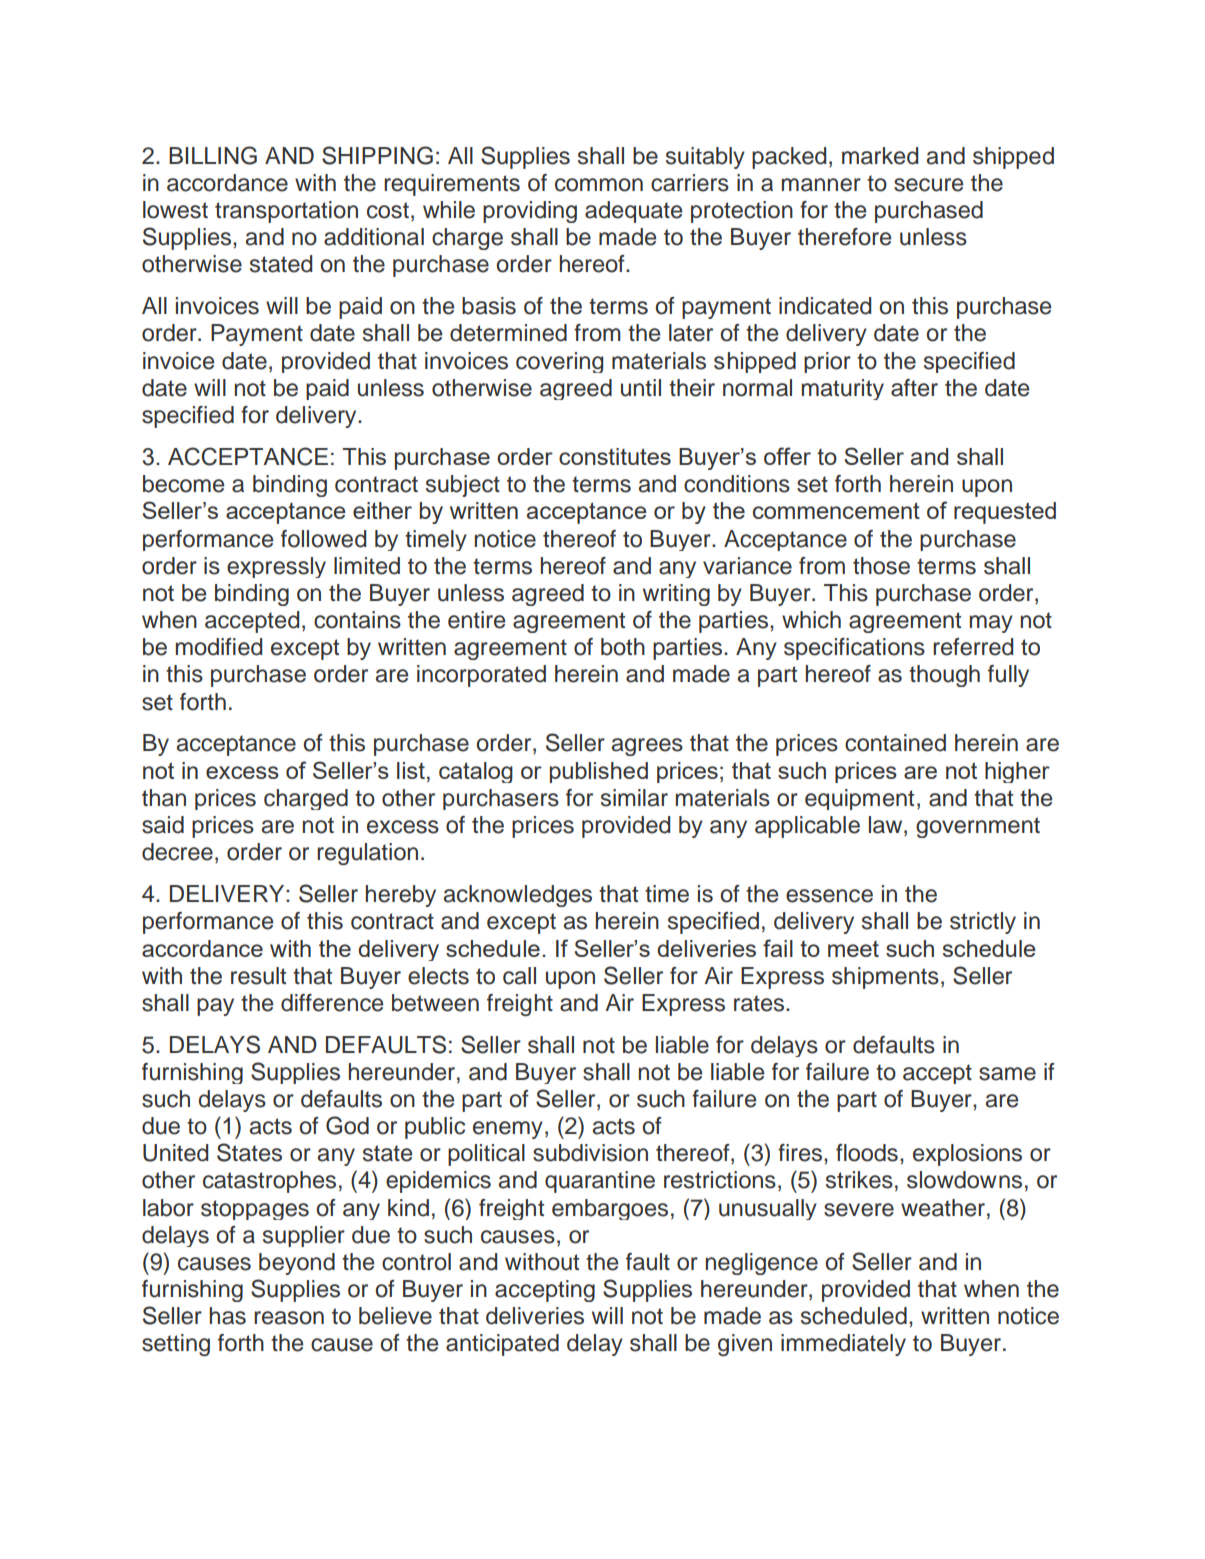 This image has height=1559, width=1205. Describe the element at coordinates (289, 1318) in the image. I see `reason` at that location.
